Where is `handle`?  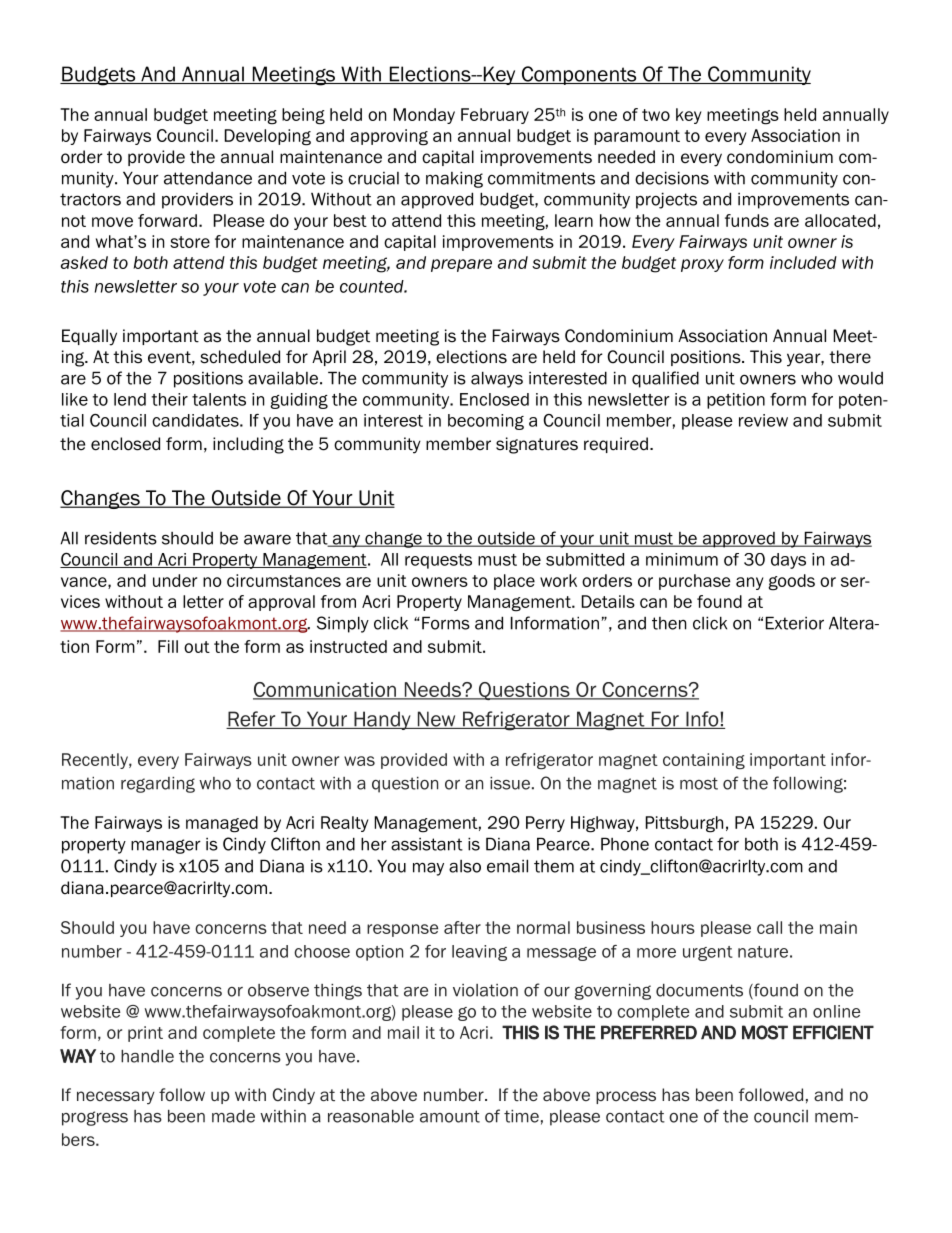
handle is located at coordinates (147, 1056).
